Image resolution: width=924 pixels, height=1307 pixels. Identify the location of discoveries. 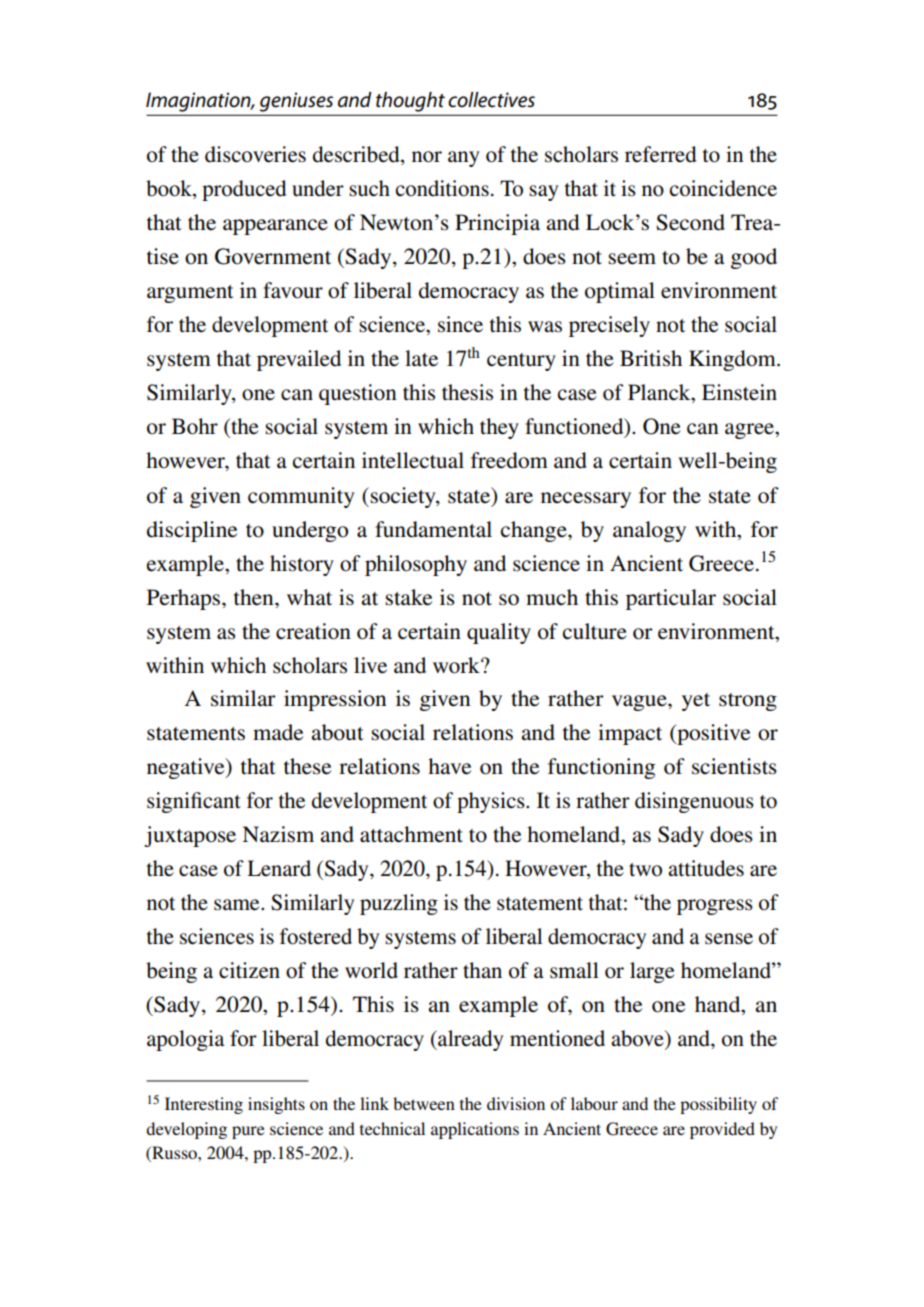
(255, 154).
